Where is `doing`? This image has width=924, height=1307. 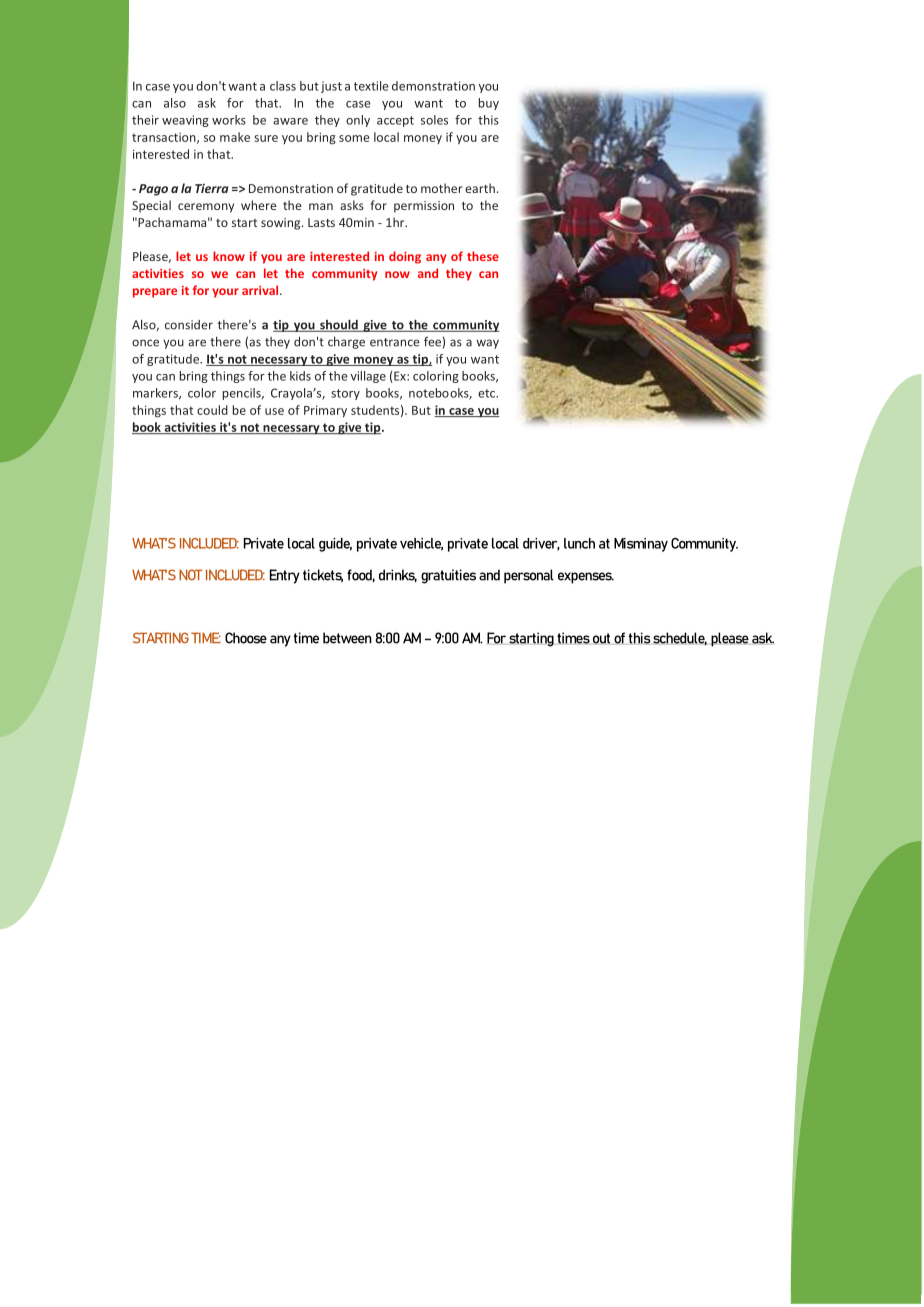
doing is located at coordinates (405, 257).
